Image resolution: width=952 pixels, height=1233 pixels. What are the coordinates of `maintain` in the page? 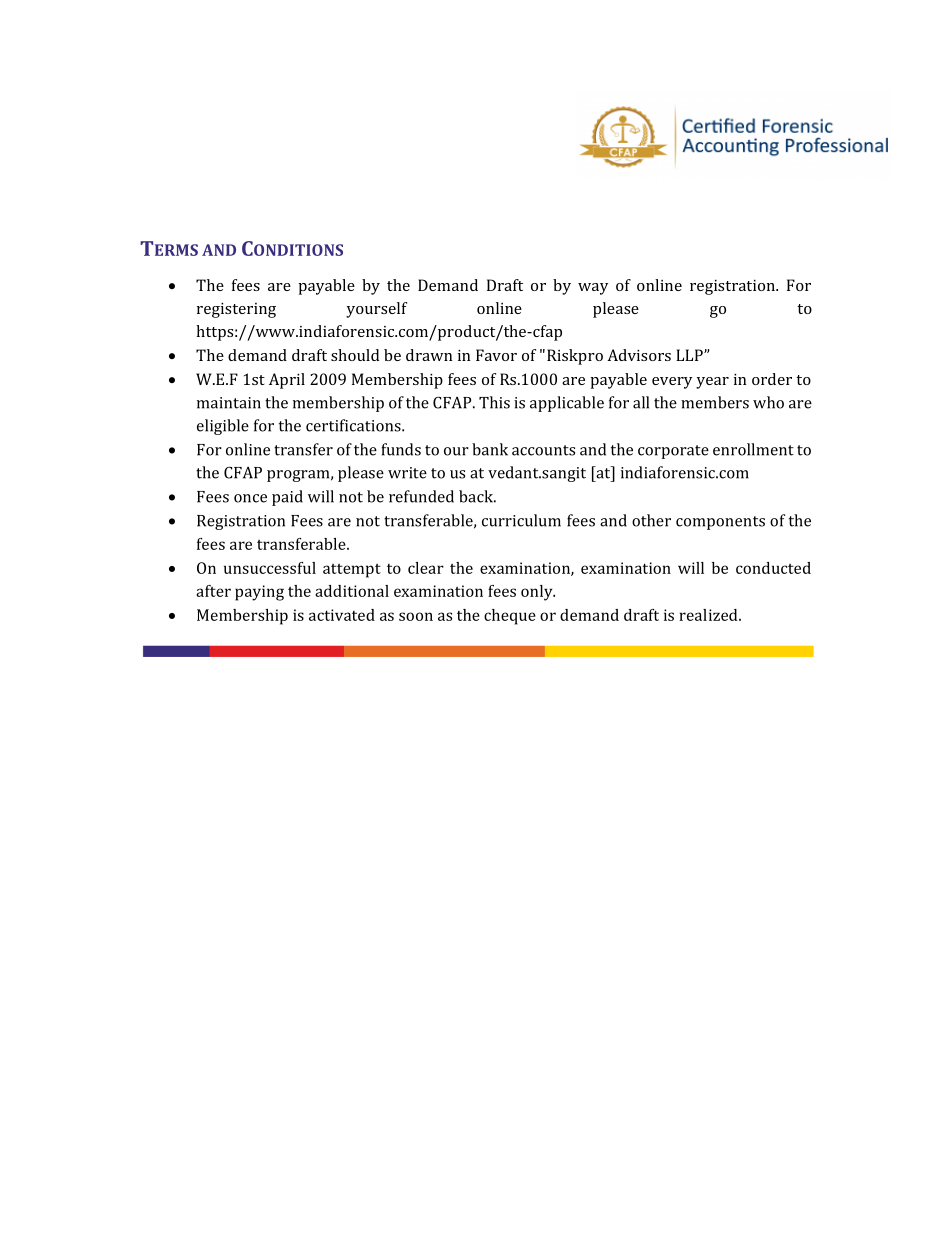 It's located at (229, 403).
